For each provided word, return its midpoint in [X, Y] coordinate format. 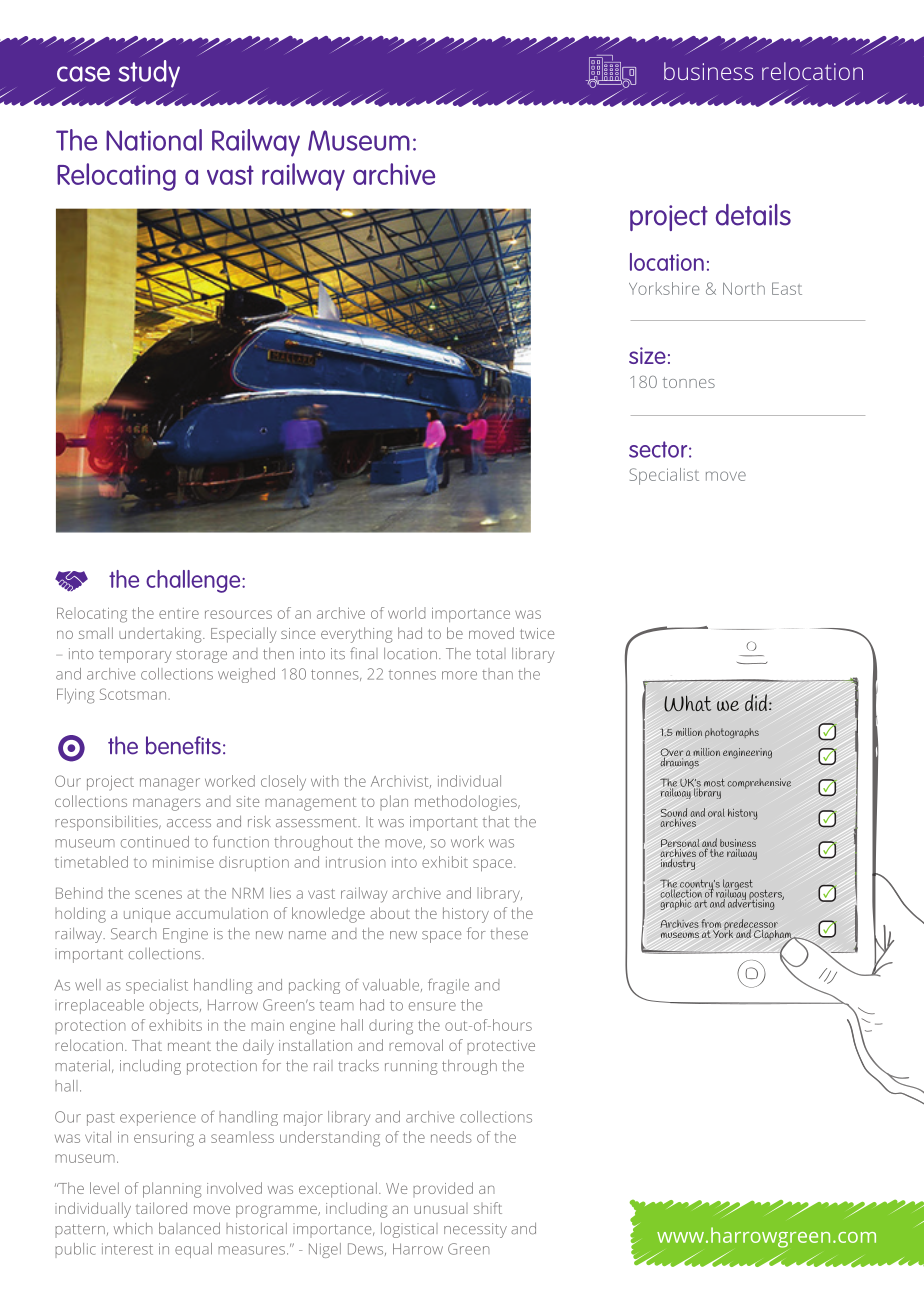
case [83, 74]
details [753, 215]
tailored [161, 1208]
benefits [183, 745]
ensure [432, 1006]
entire [179, 613]
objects [175, 1006]
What [687, 704]
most [714, 783]
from [711, 923]
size [647, 355]
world [406, 613]
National [154, 140]
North [744, 288]
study [149, 75]
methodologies [467, 803]
